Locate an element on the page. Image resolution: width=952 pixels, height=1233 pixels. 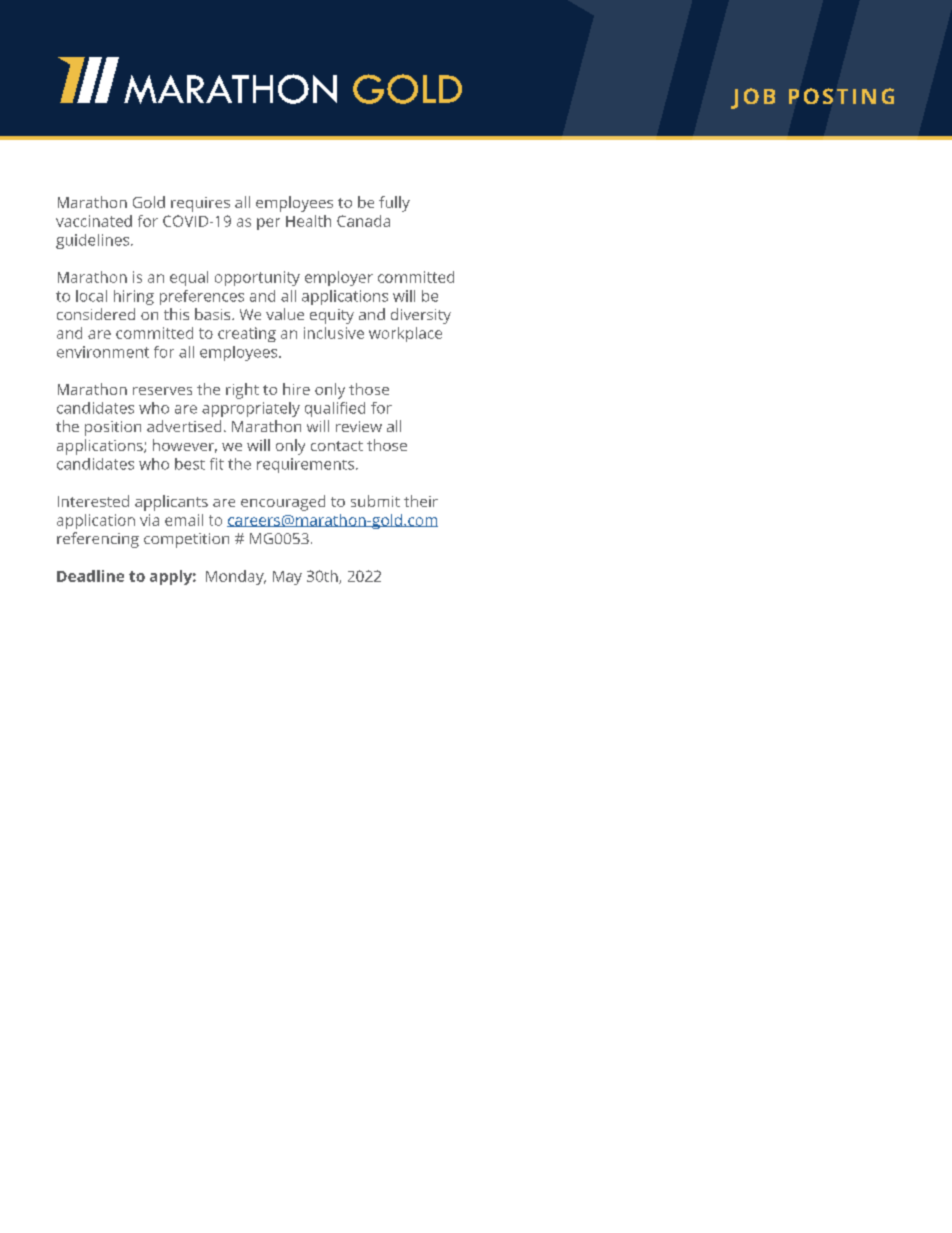
Canada is located at coordinates (363, 221).
